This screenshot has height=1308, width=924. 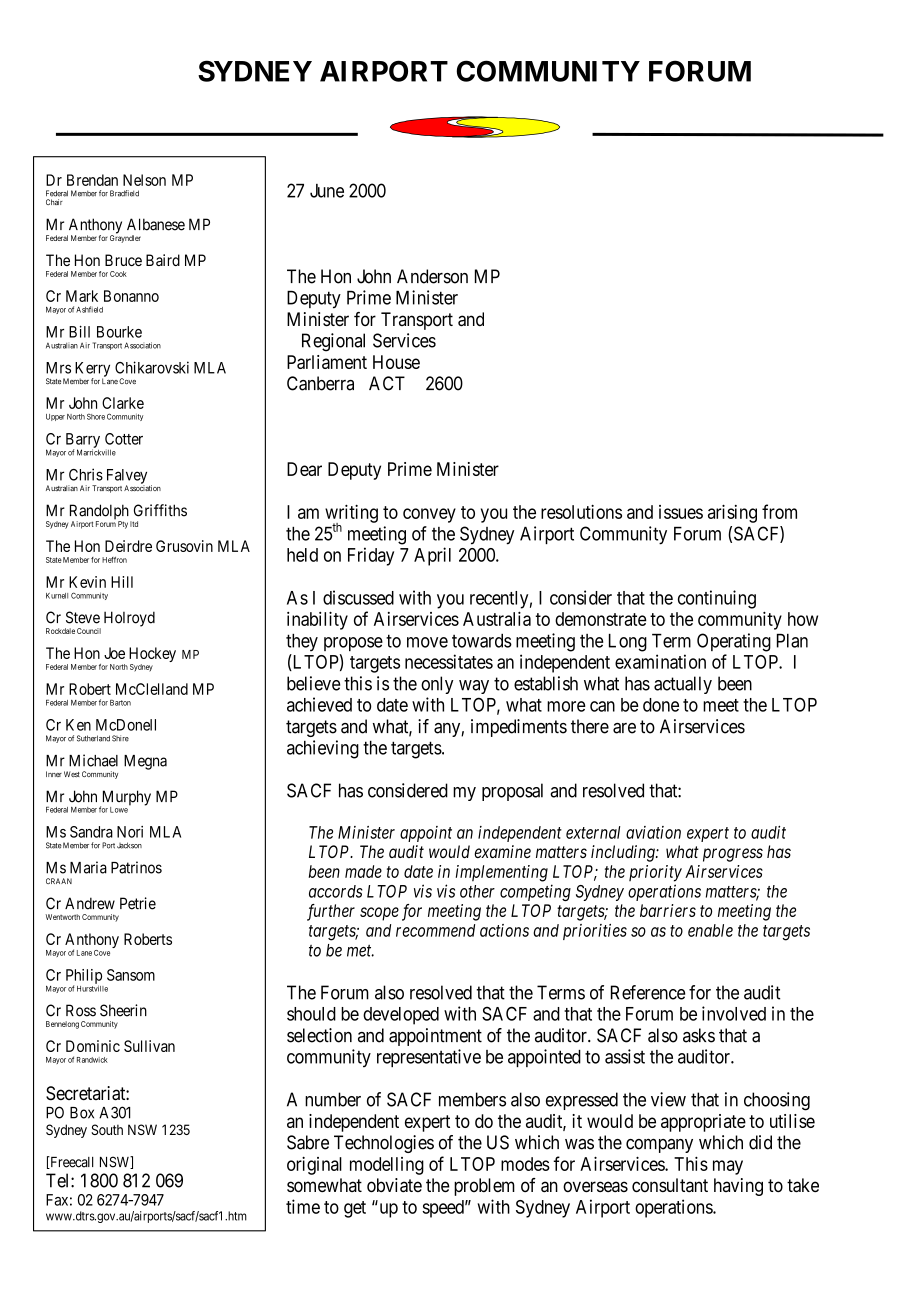 What do you see at coordinates (437, 685) in the screenshot?
I see `only` at bounding box center [437, 685].
